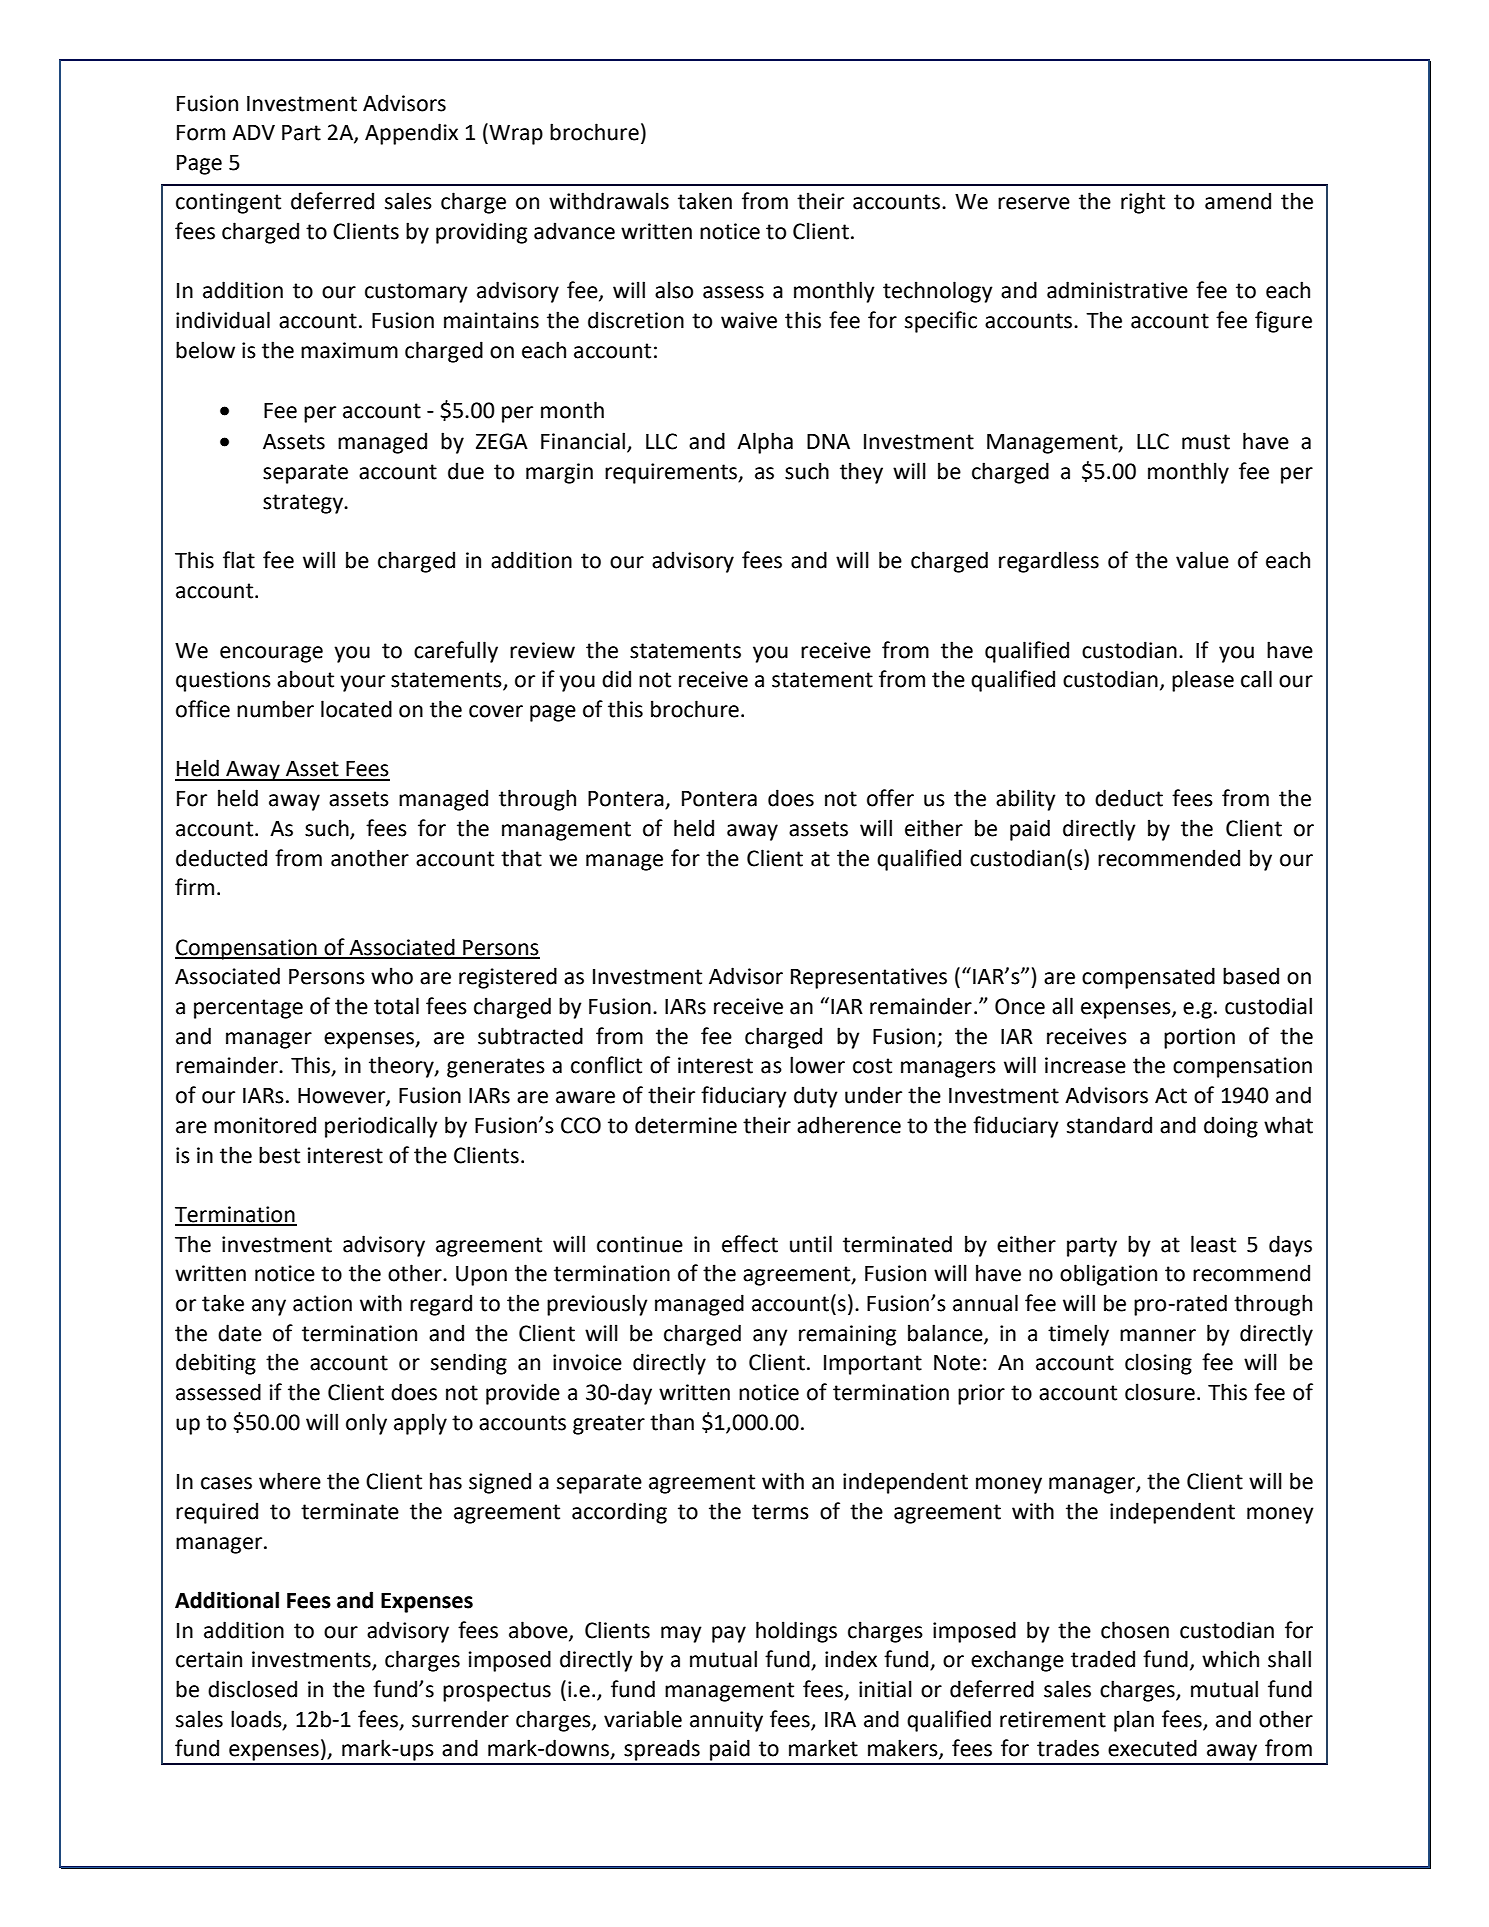 The image size is (1489, 1927). Describe the element at coordinates (1158, 1335) in the screenshot. I see `manner` at that location.
